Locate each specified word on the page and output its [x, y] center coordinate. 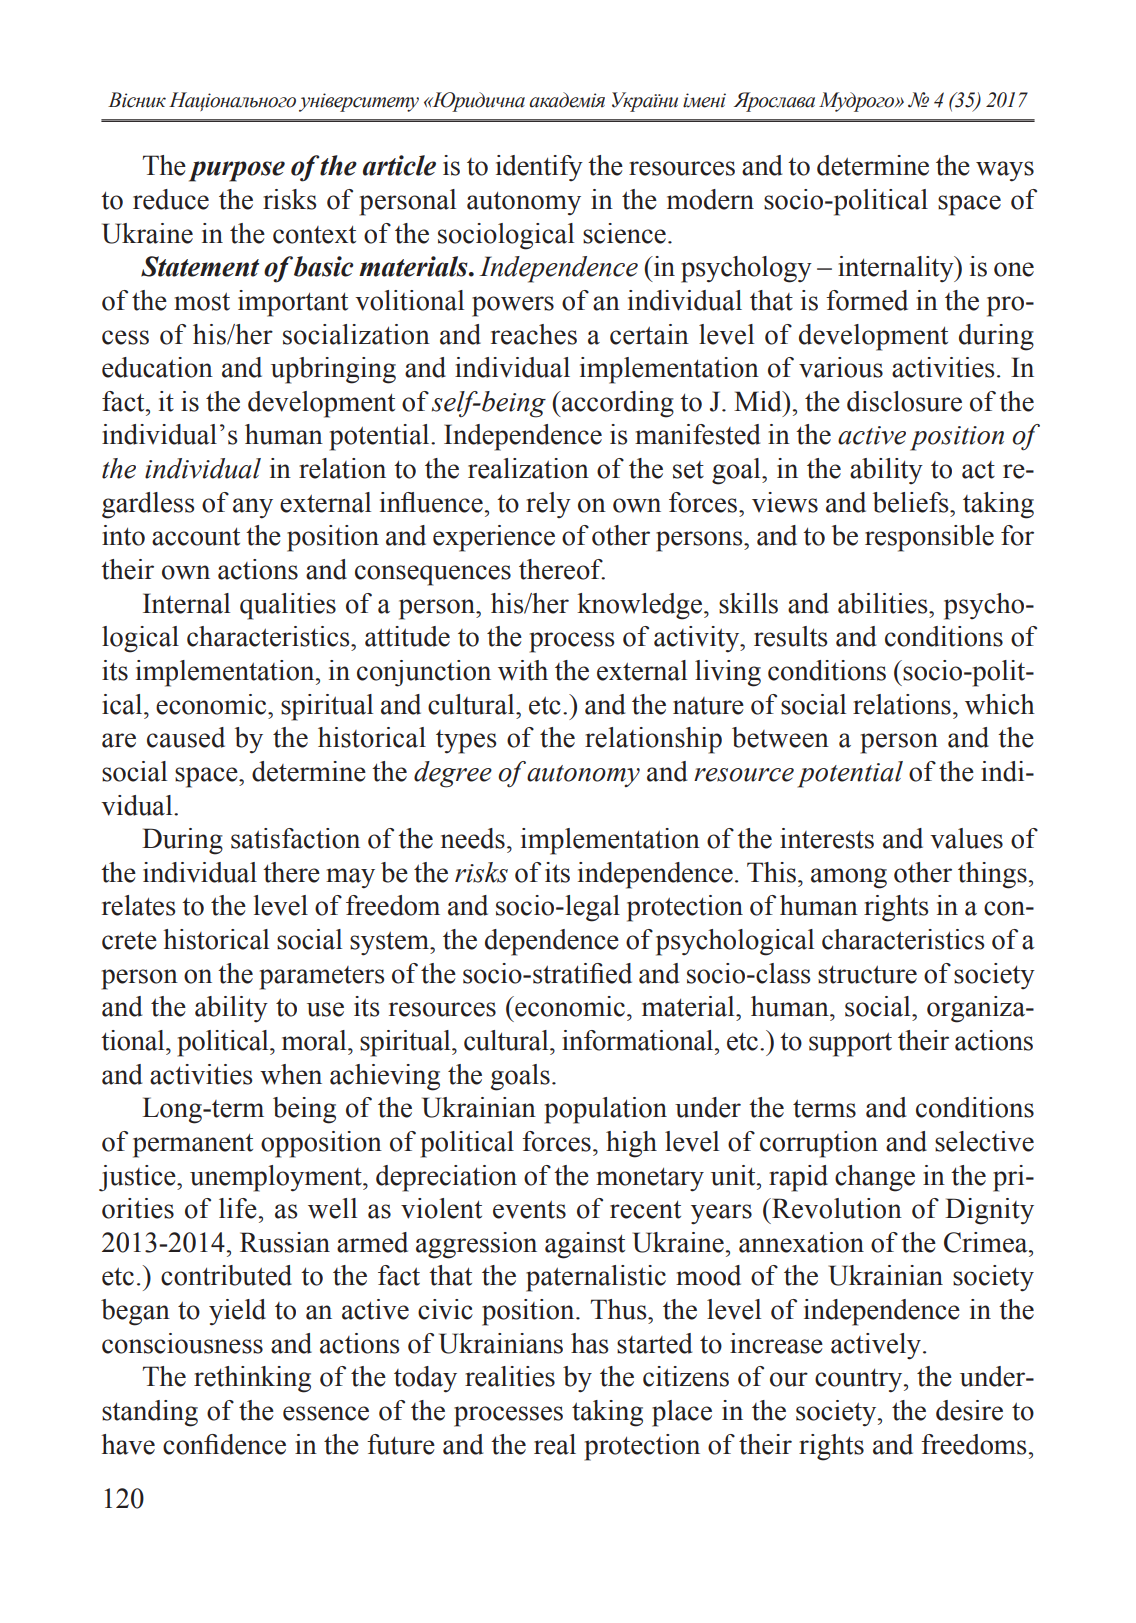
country [860, 1381]
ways [1005, 171]
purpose [237, 171]
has [590, 1343]
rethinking [252, 1379]
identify [539, 168]
